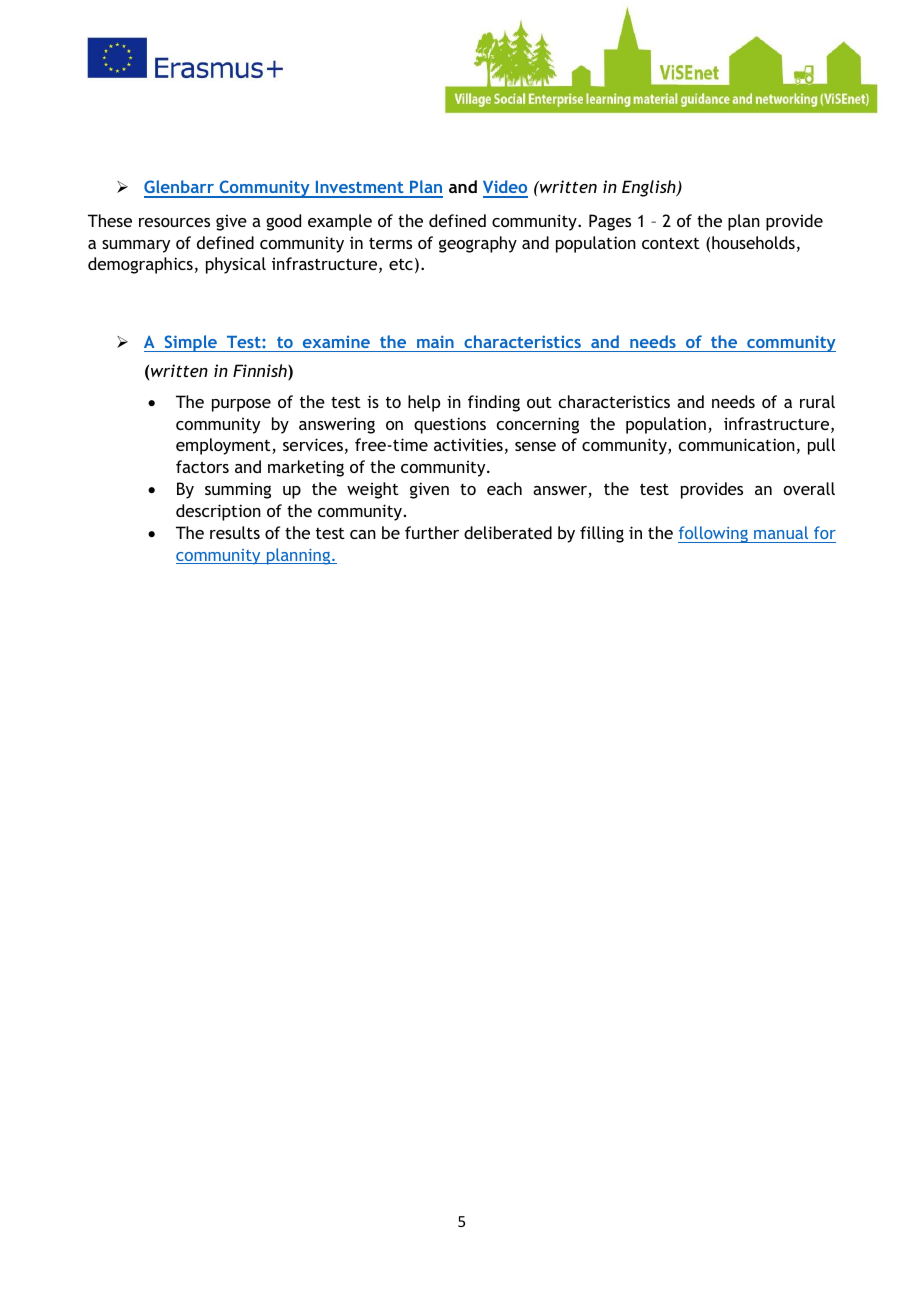 The image size is (924, 1308). Describe the element at coordinates (468, 444) in the screenshot. I see `activities` at that location.
